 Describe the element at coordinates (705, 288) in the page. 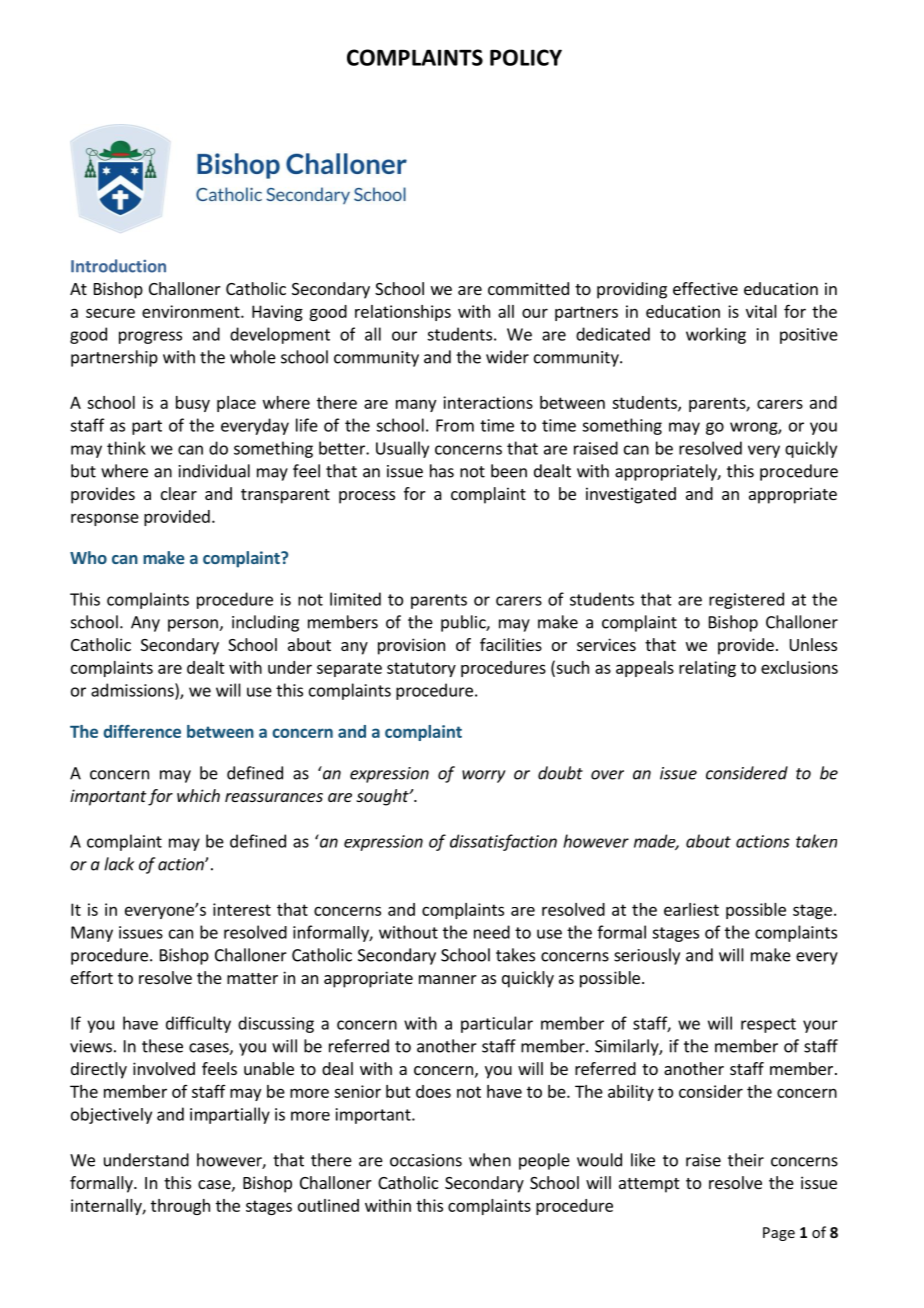

I see `effective` at that location.
